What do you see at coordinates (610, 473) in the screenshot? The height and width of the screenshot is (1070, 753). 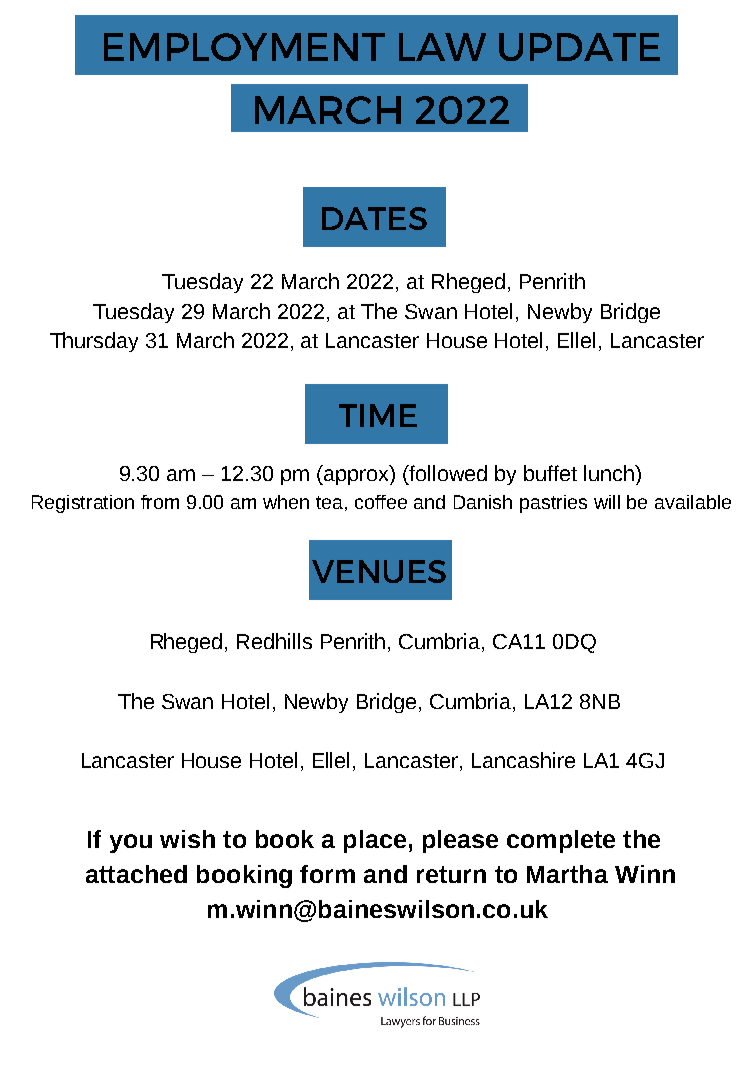 I see `lunch` at bounding box center [610, 473].
